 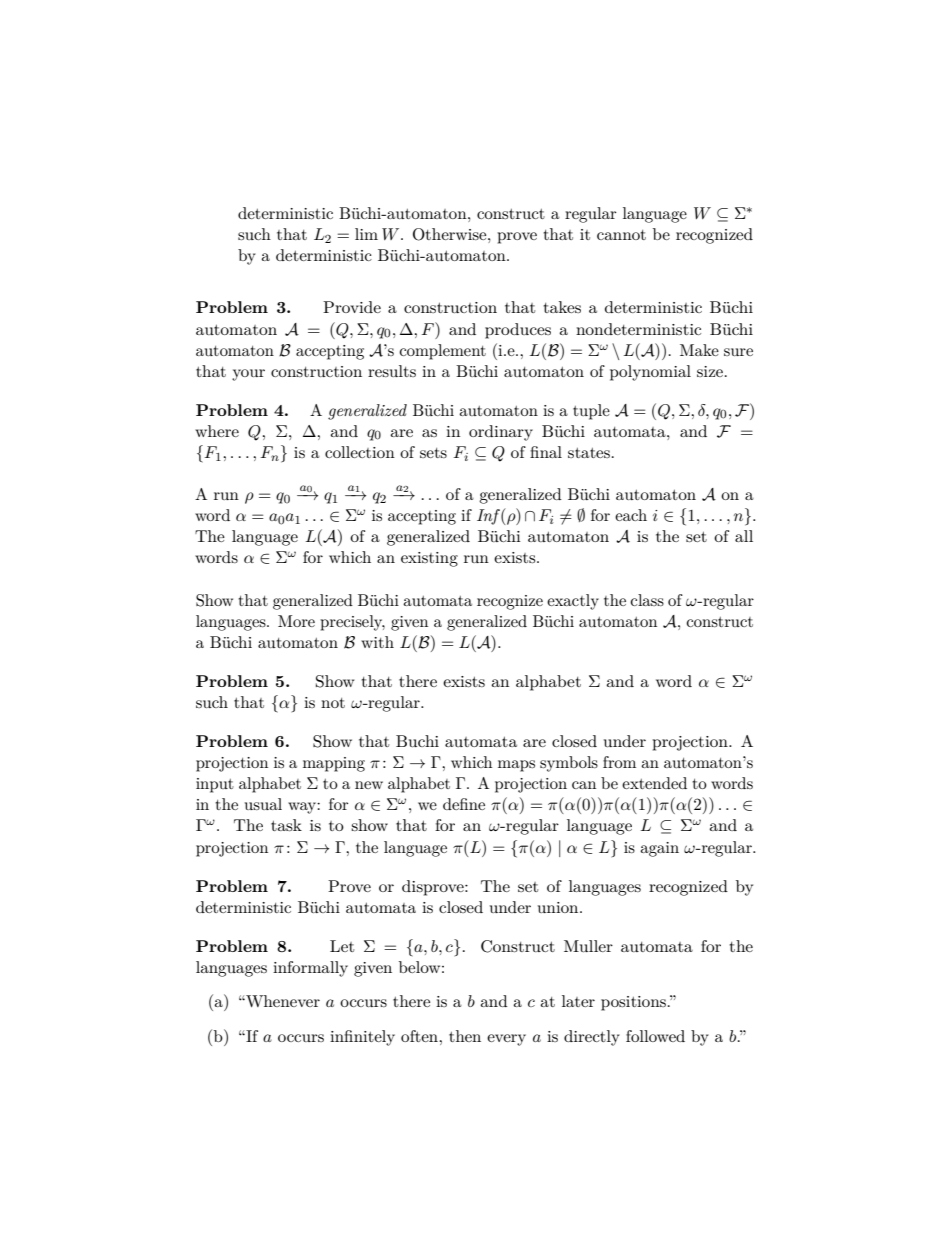 I want to click on then, so click(x=465, y=1036).
